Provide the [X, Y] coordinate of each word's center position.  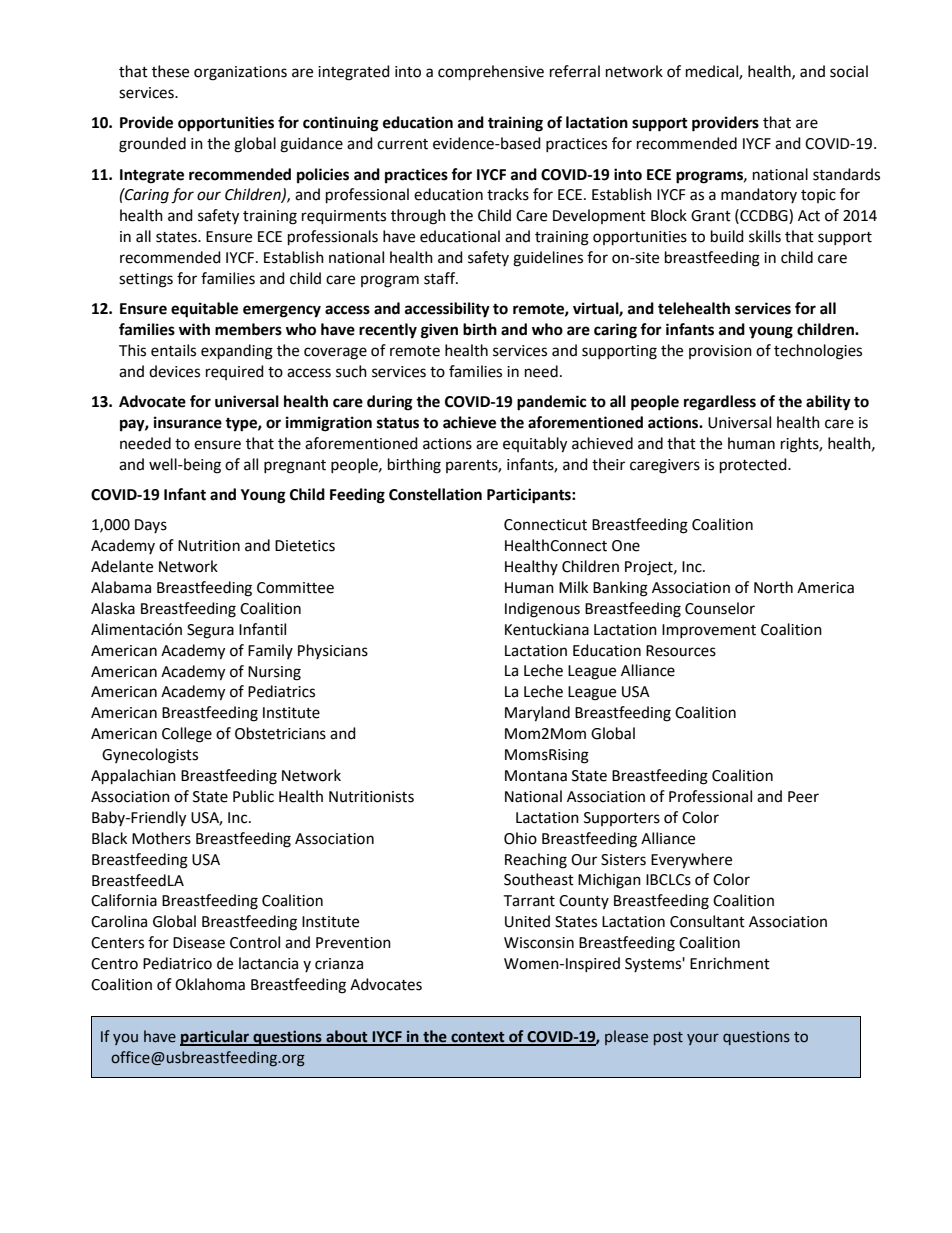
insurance [188, 422]
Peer [803, 797]
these [170, 71]
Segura [210, 631]
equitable [204, 310]
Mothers [161, 838]
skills [765, 236]
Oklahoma [210, 984]
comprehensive [491, 73]
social [849, 71]
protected [754, 466]
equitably [535, 445]
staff [441, 278]
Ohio [520, 838]
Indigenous [542, 610]
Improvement [709, 631]
